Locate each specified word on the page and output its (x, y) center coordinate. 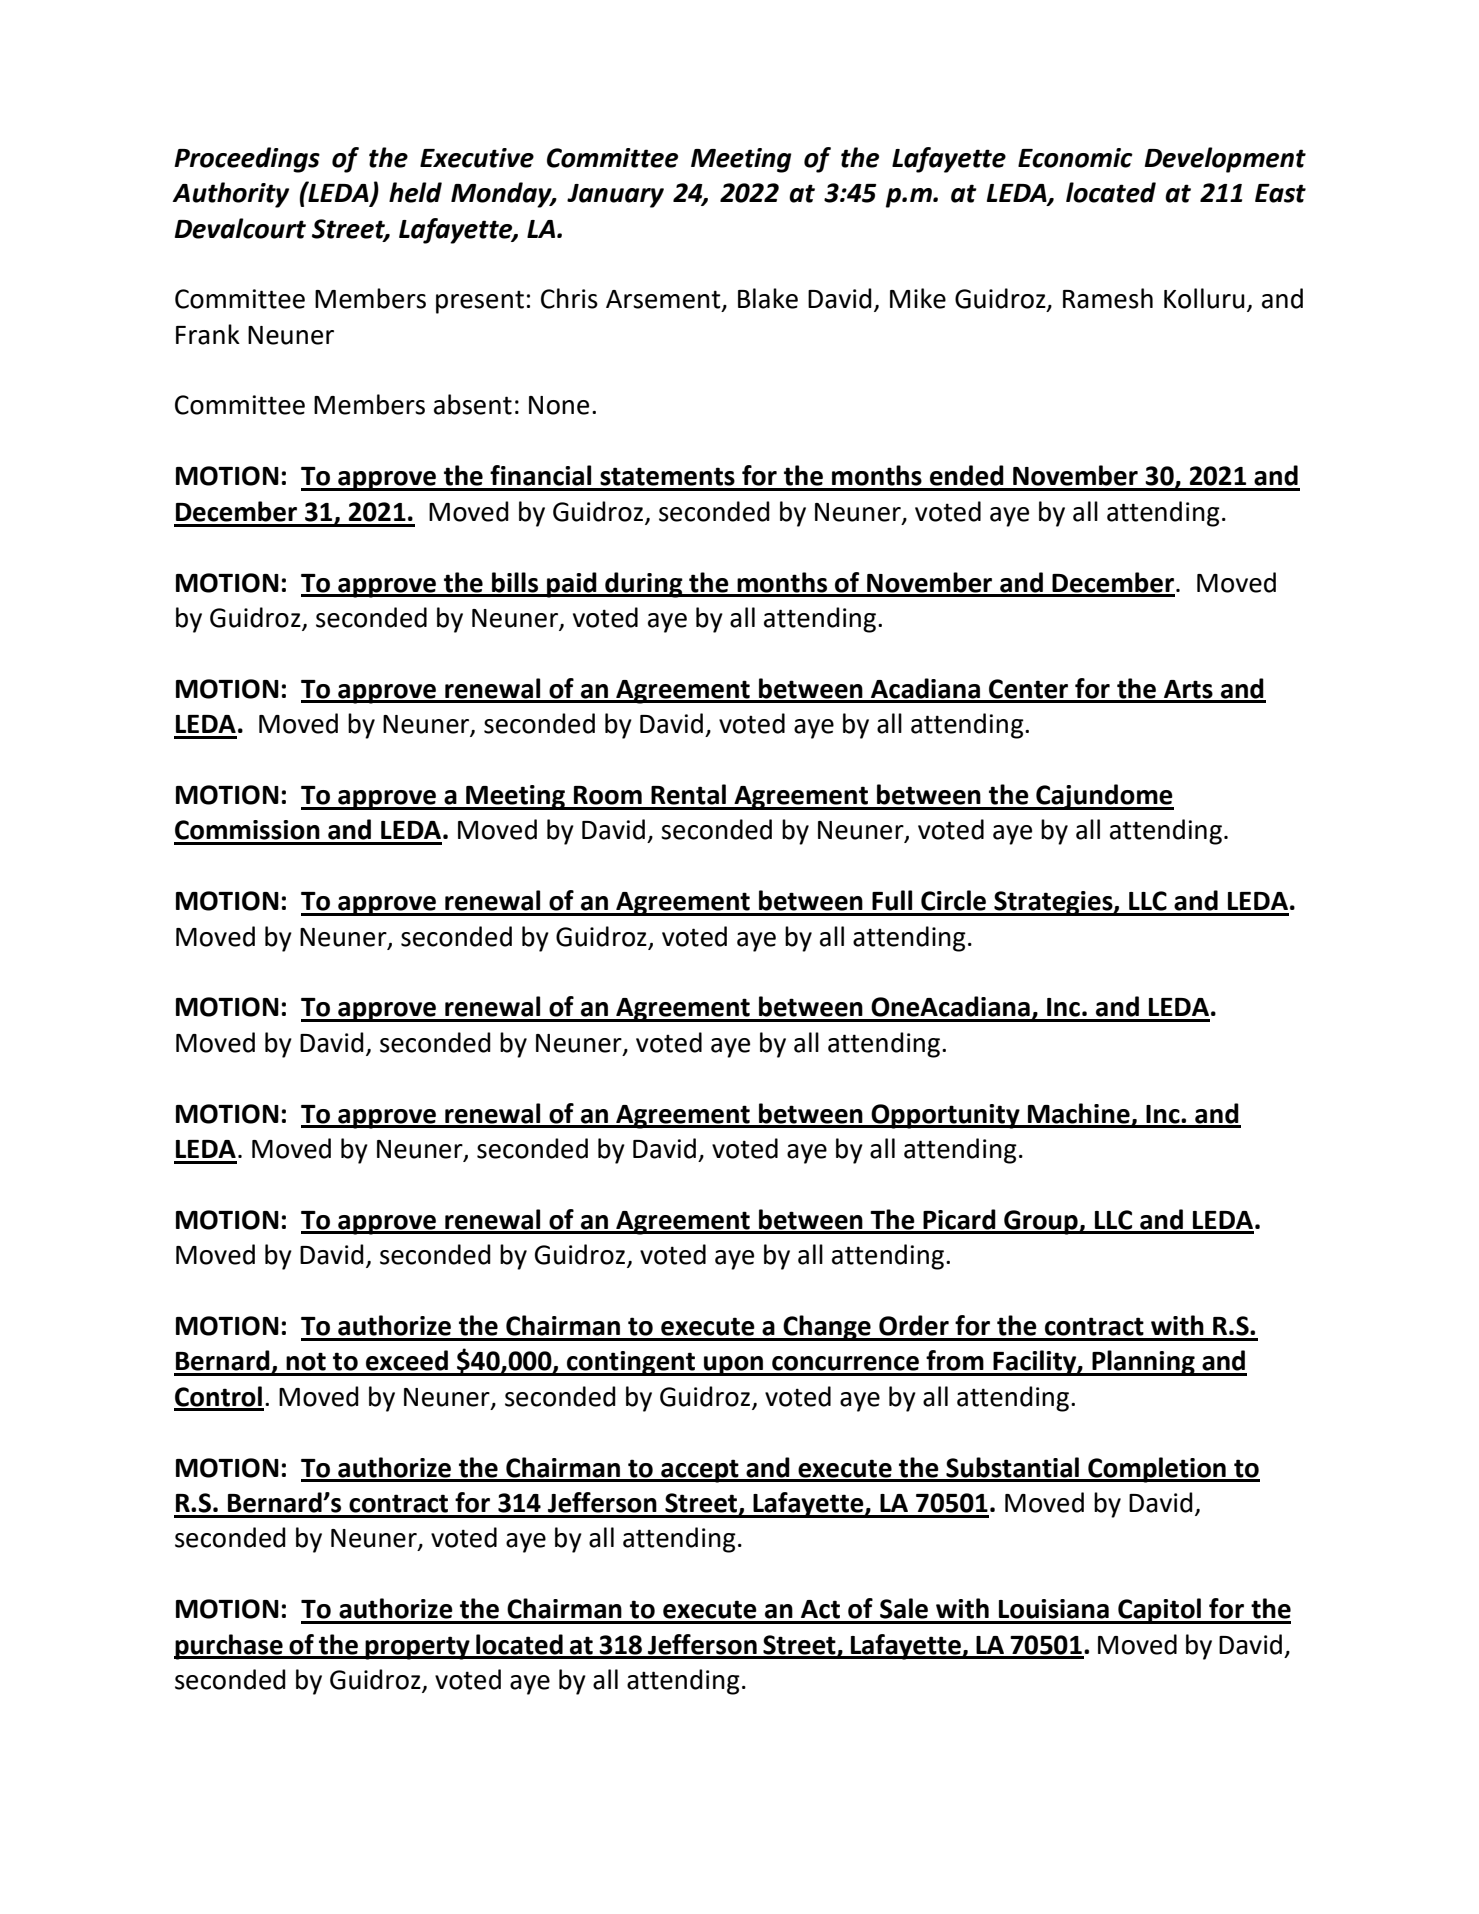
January (615, 196)
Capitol (1159, 1611)
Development (1225, 160)
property (418, 1648)
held (415, 192)
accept (700, 1471)
